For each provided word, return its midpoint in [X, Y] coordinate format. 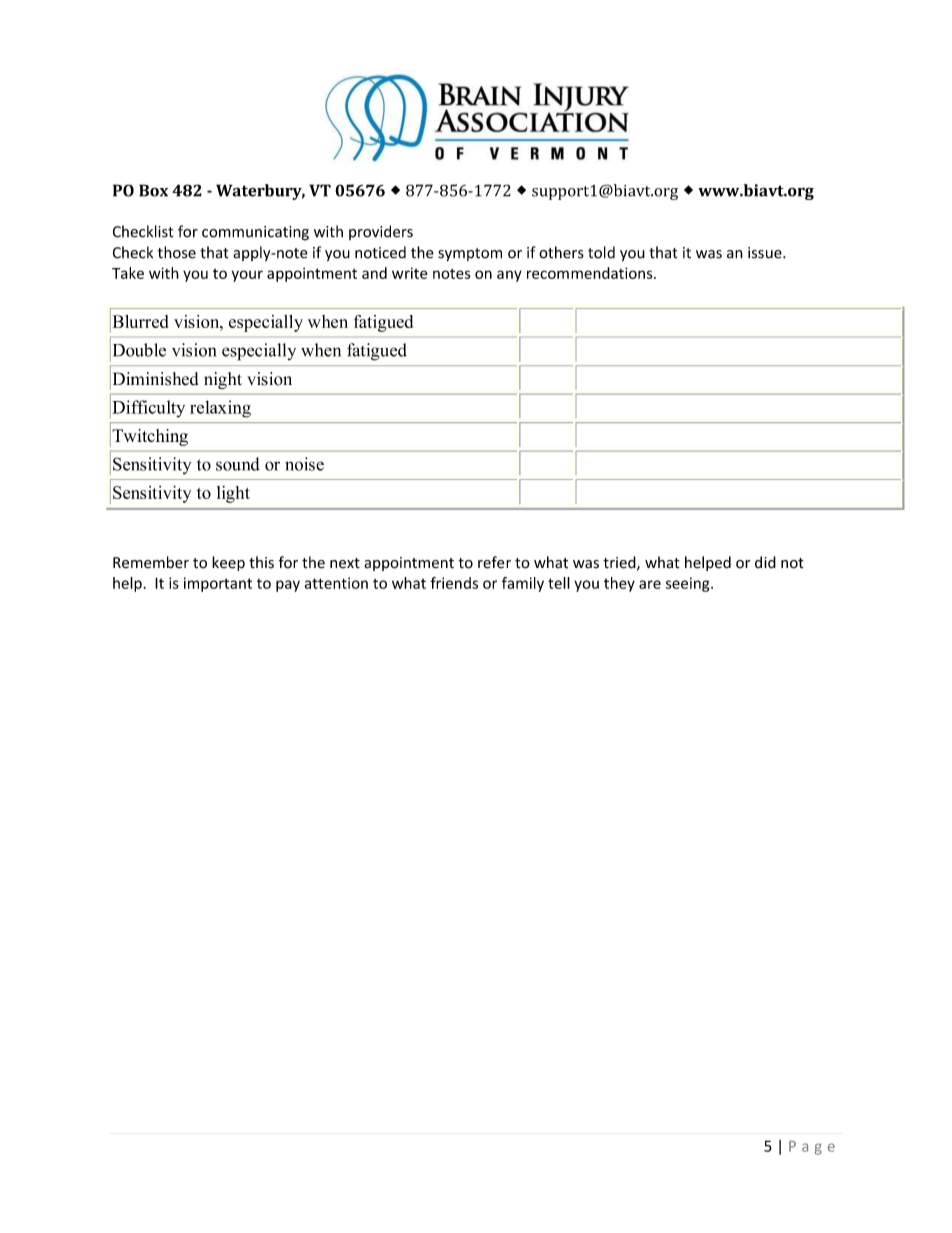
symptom [470, 254]
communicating [255, 233]
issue [766, 253]
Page [812, 1148]
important [218, 584]
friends [454, 583]
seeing [689, 584]
